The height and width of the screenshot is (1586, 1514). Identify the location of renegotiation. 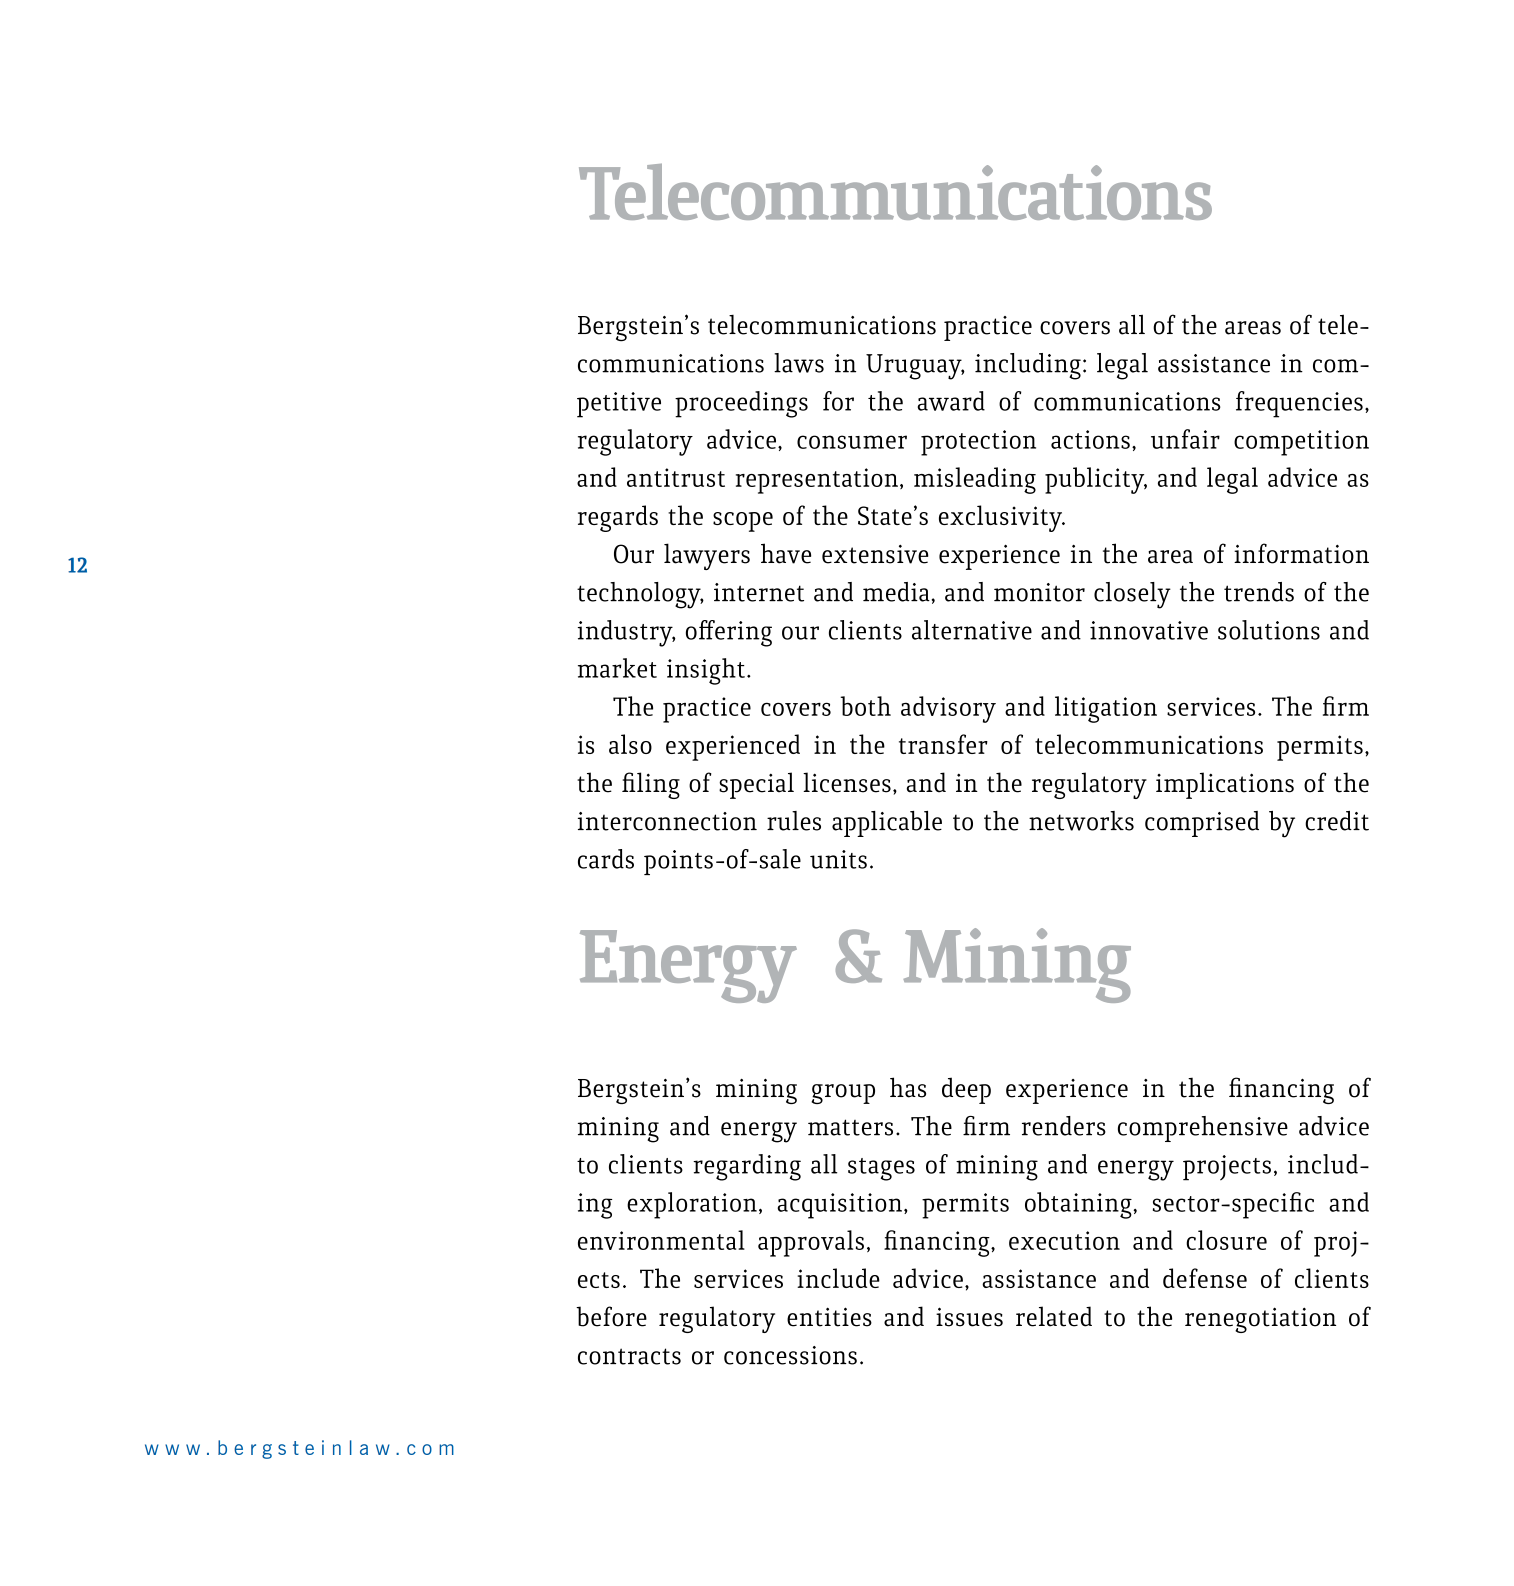
(1260, 1320).
